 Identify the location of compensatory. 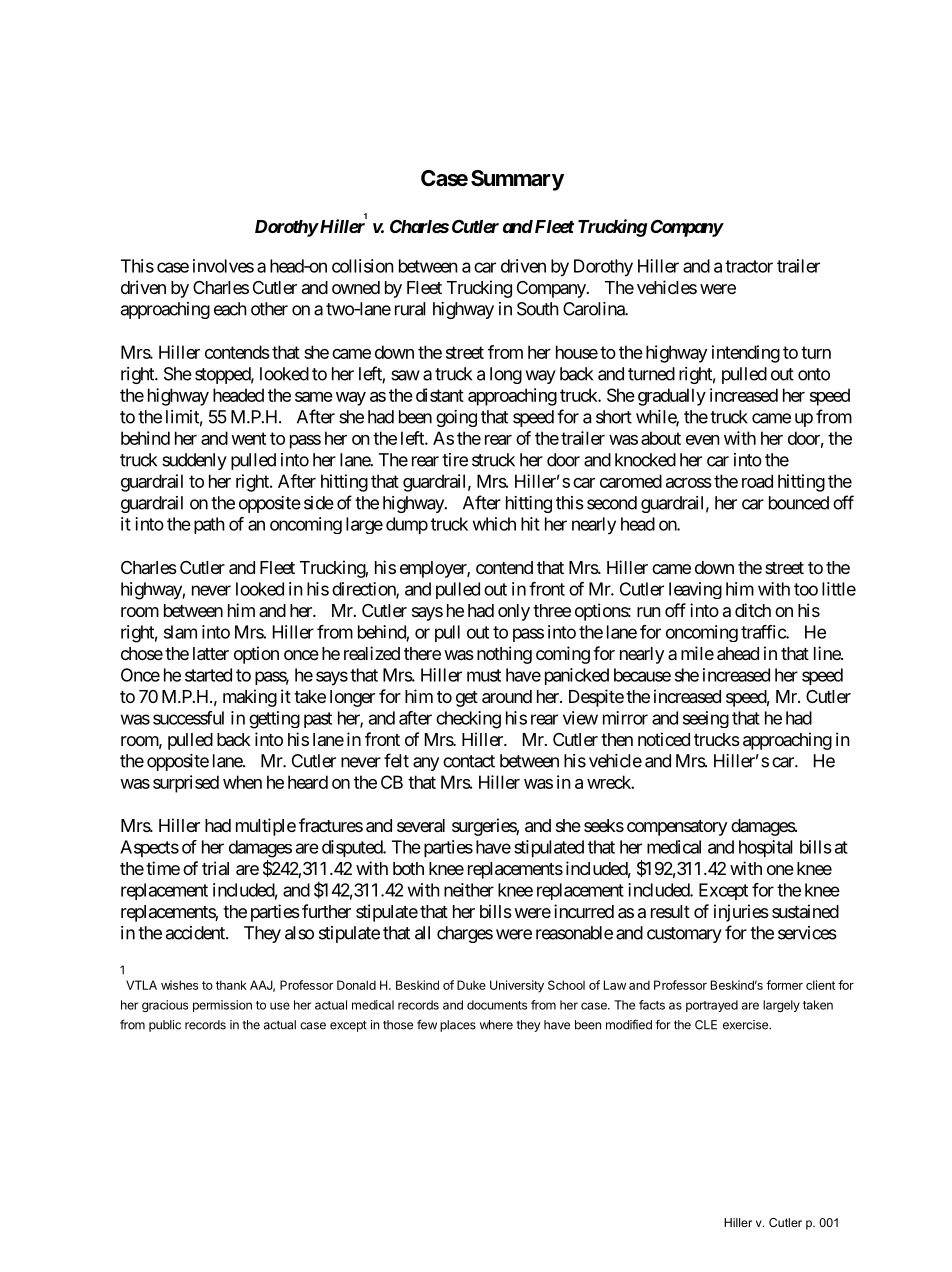
(677, 828).
